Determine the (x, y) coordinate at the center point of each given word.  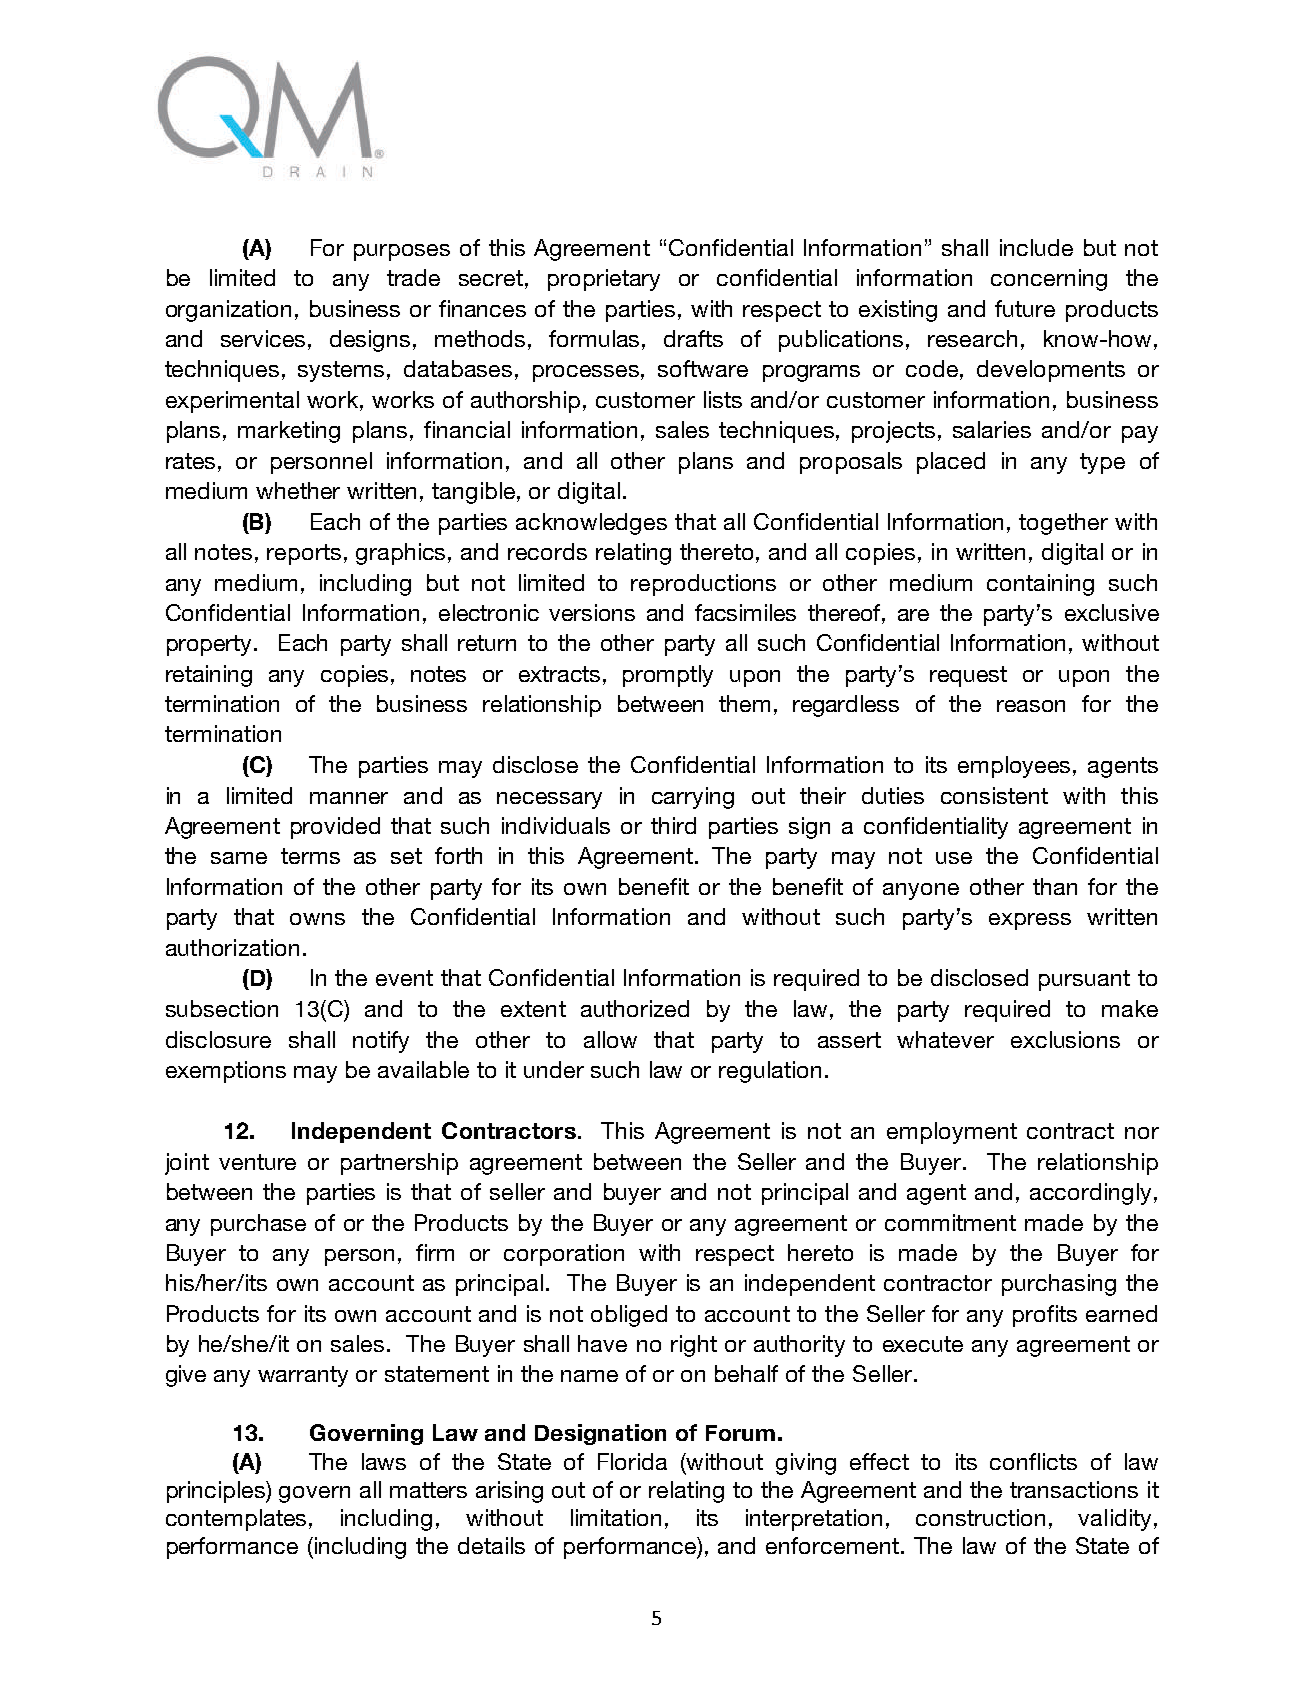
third (673, 825)
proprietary (604, 280)
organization (228, 311)
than (1055, 886)
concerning (1049, 280)
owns (317, 919)
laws (384, 1461)
